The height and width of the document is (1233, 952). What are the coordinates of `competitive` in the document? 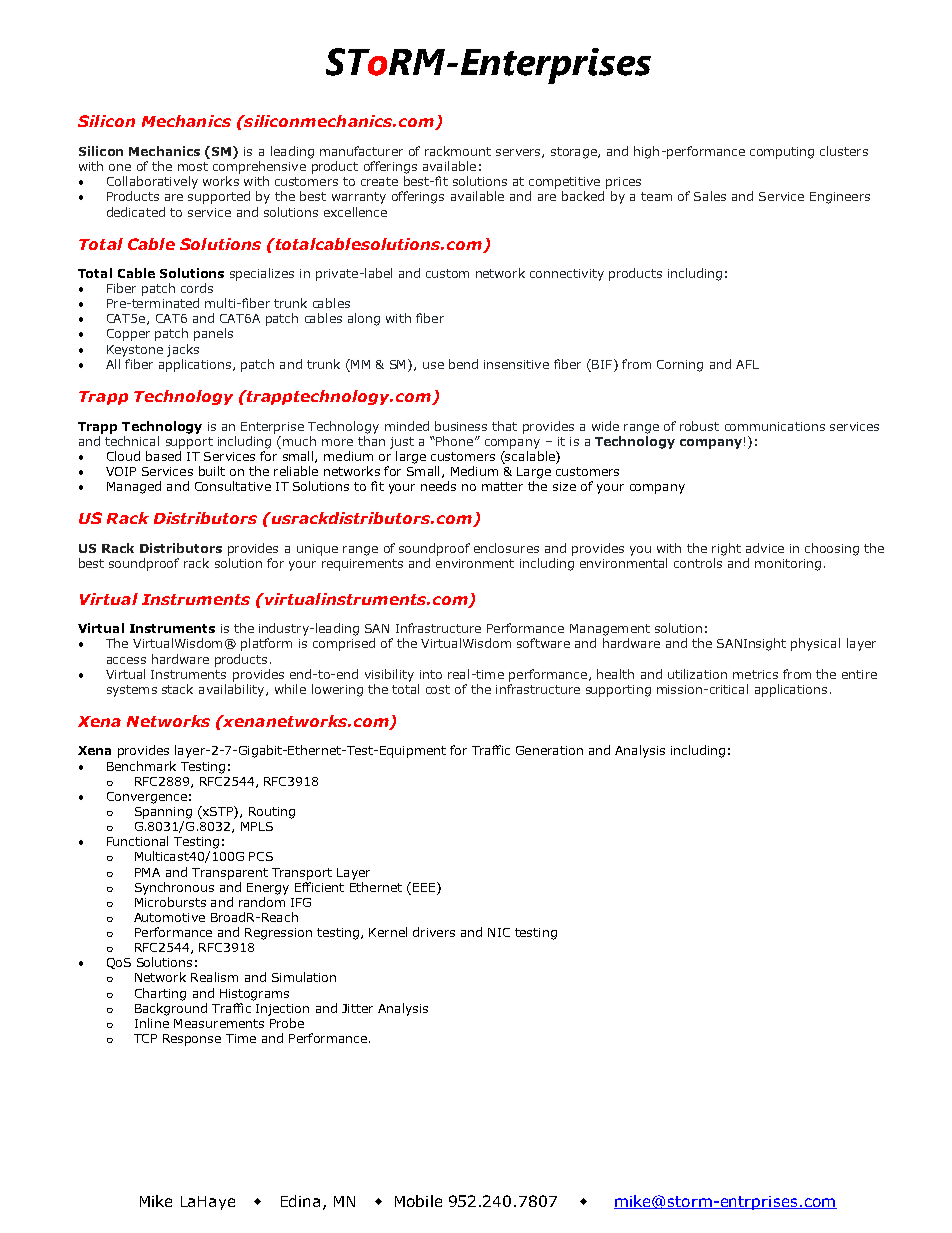 It's located at (564, 183).
